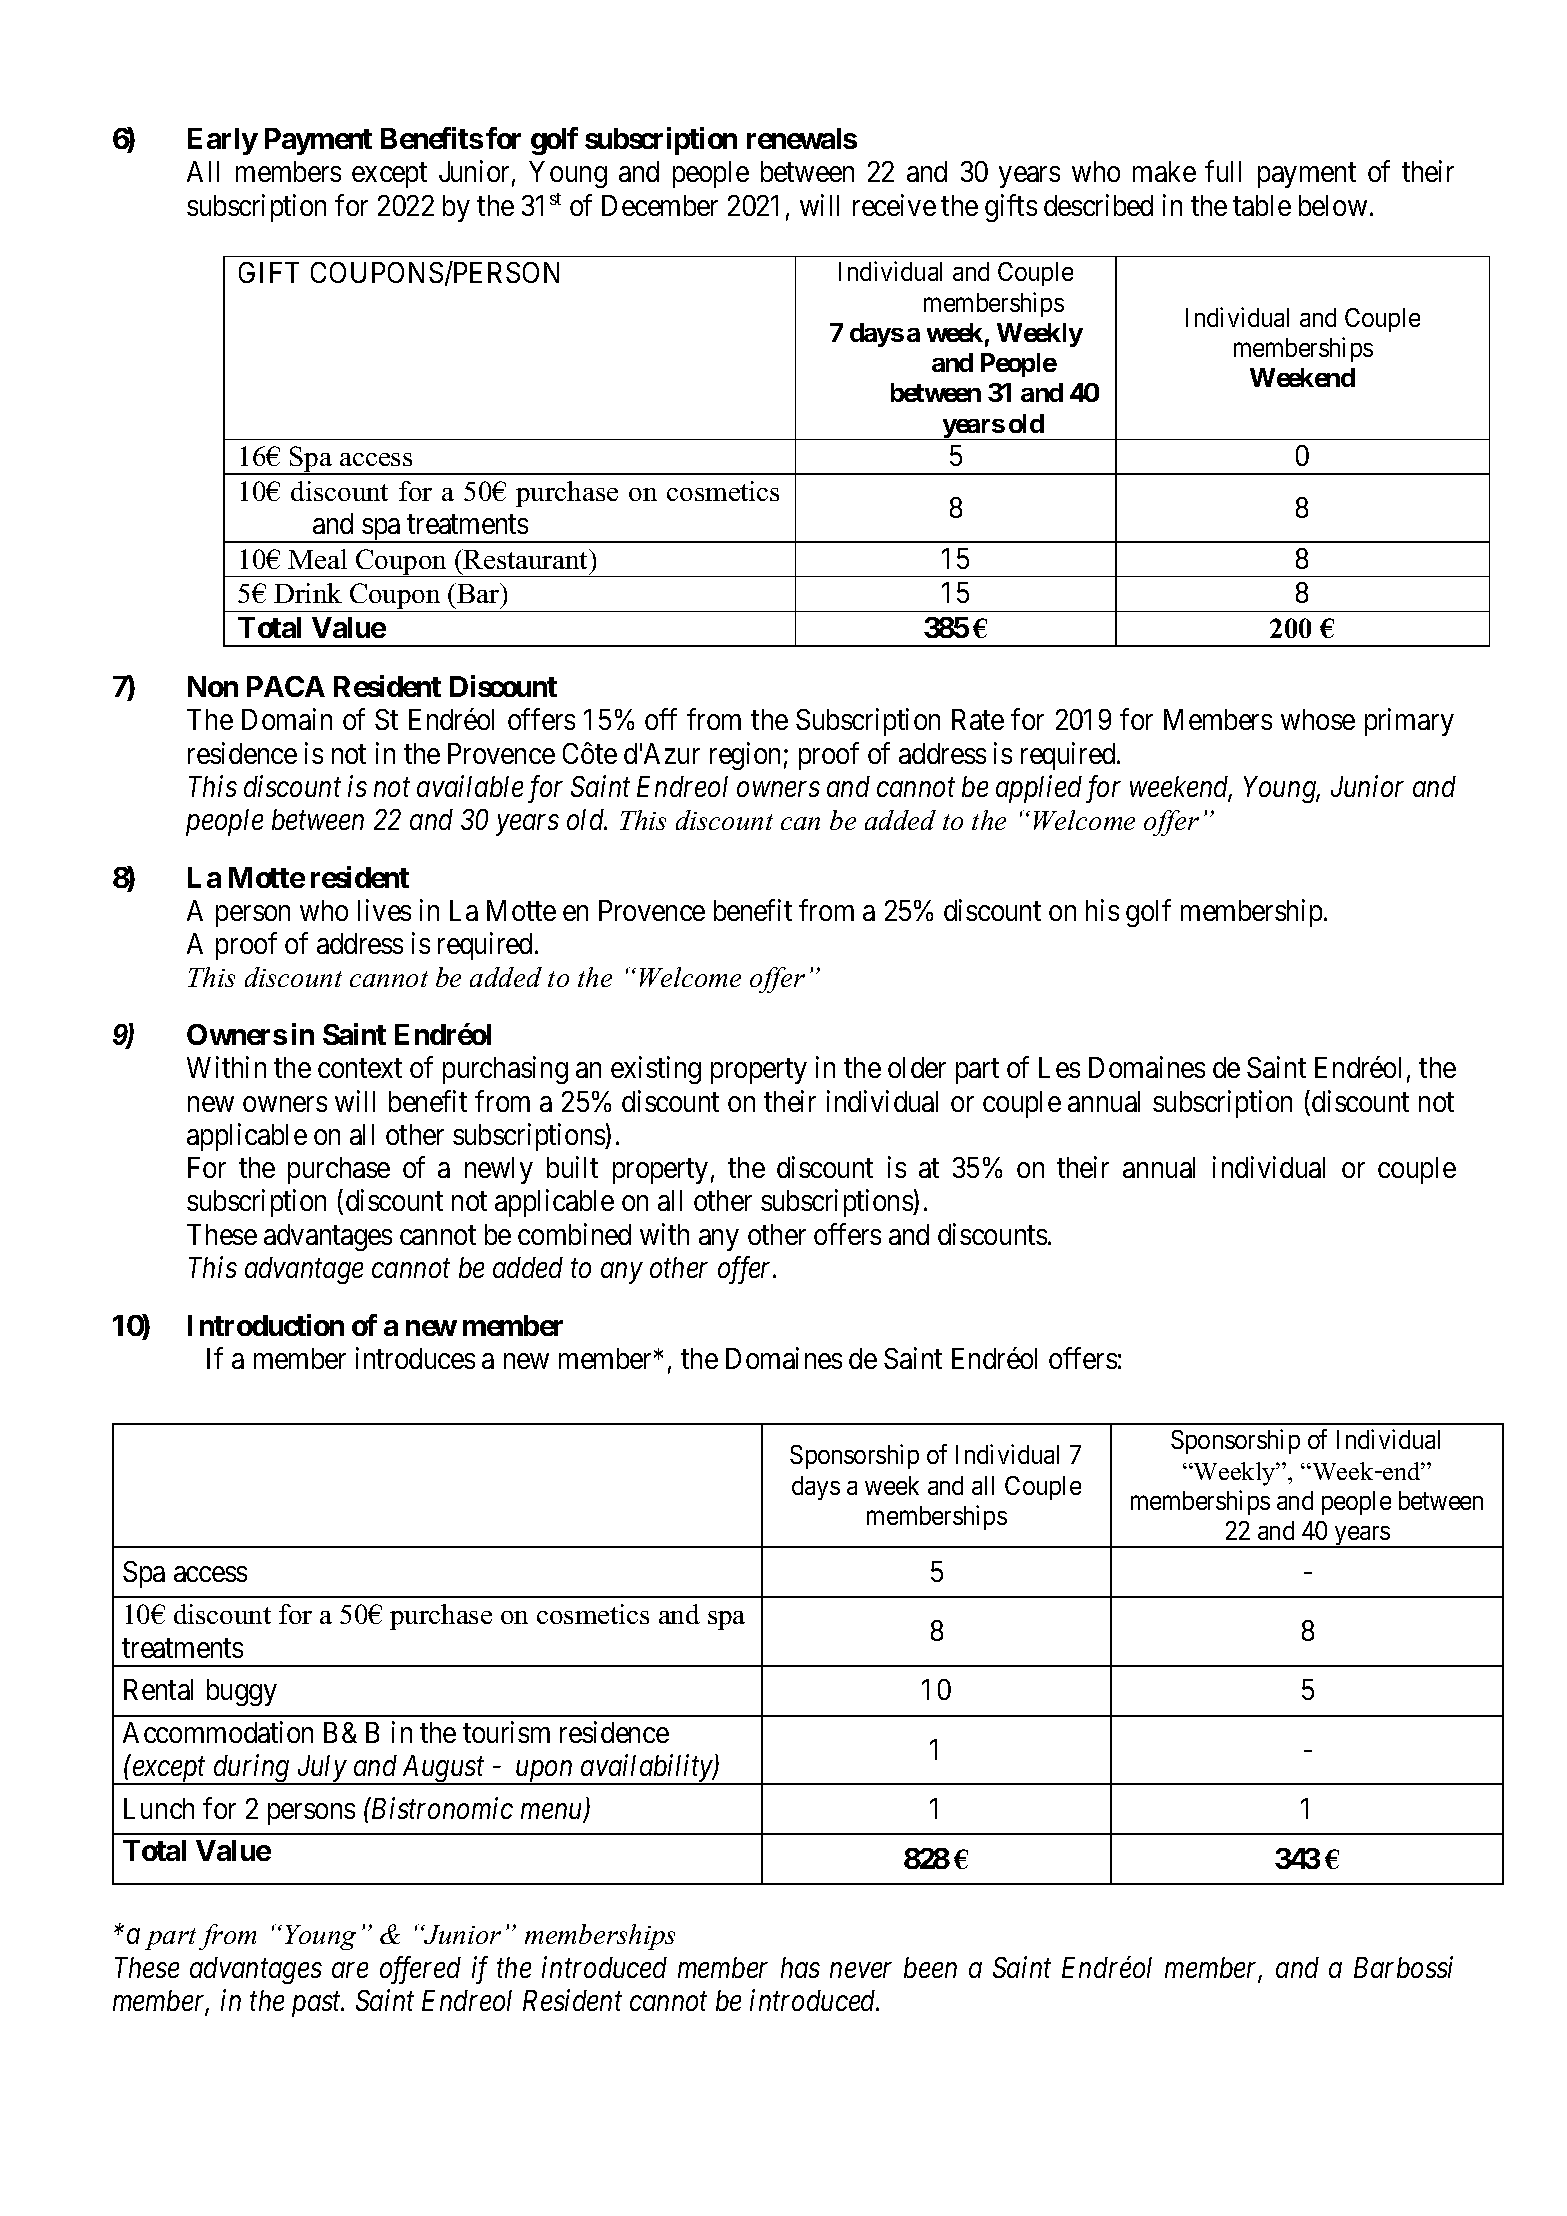  What do you see at coordinates (223, 141) in the image?
I see `Early` at bounding box center [223, 141].
